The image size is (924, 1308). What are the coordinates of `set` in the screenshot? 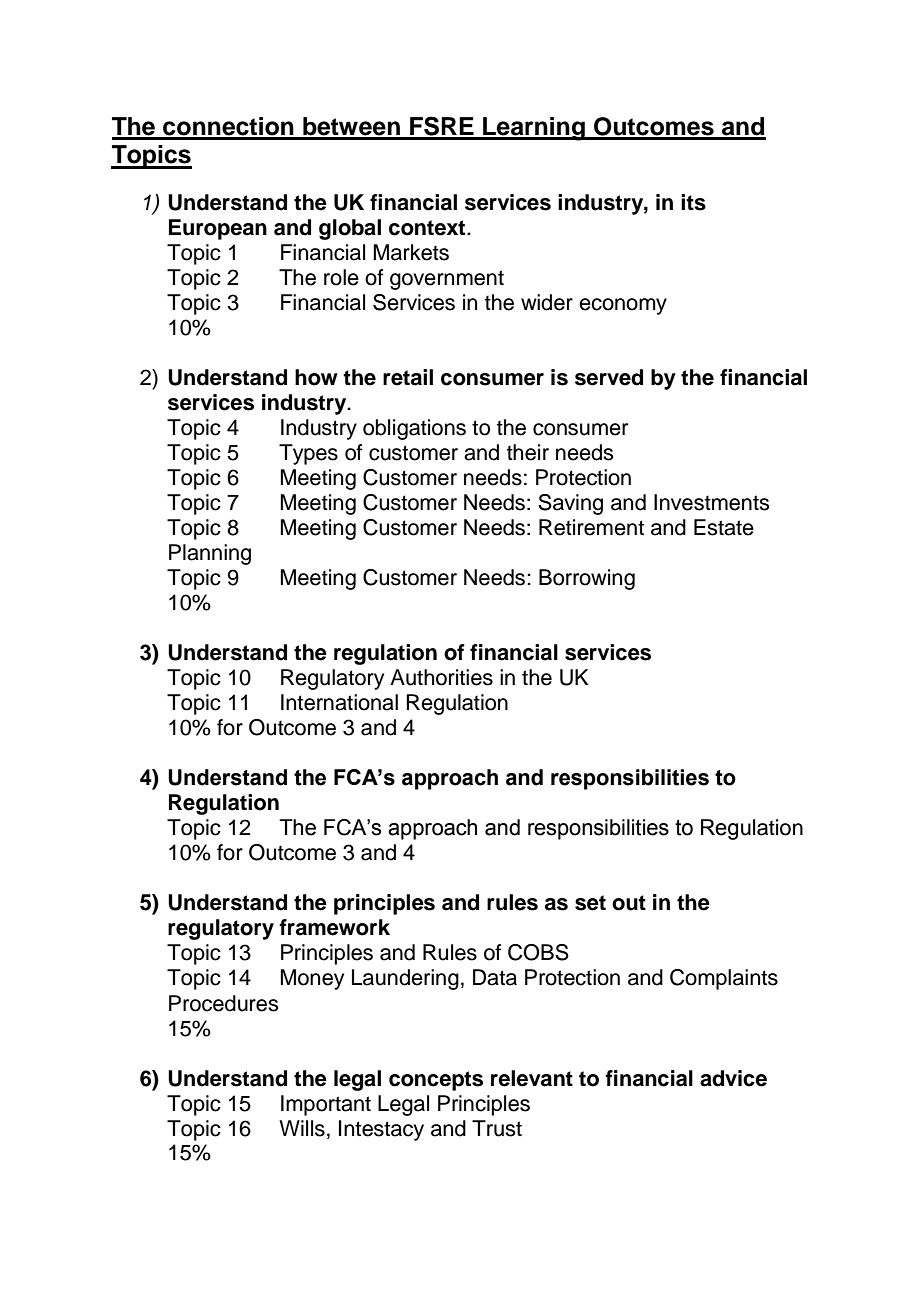 It's located at (590, 903).
